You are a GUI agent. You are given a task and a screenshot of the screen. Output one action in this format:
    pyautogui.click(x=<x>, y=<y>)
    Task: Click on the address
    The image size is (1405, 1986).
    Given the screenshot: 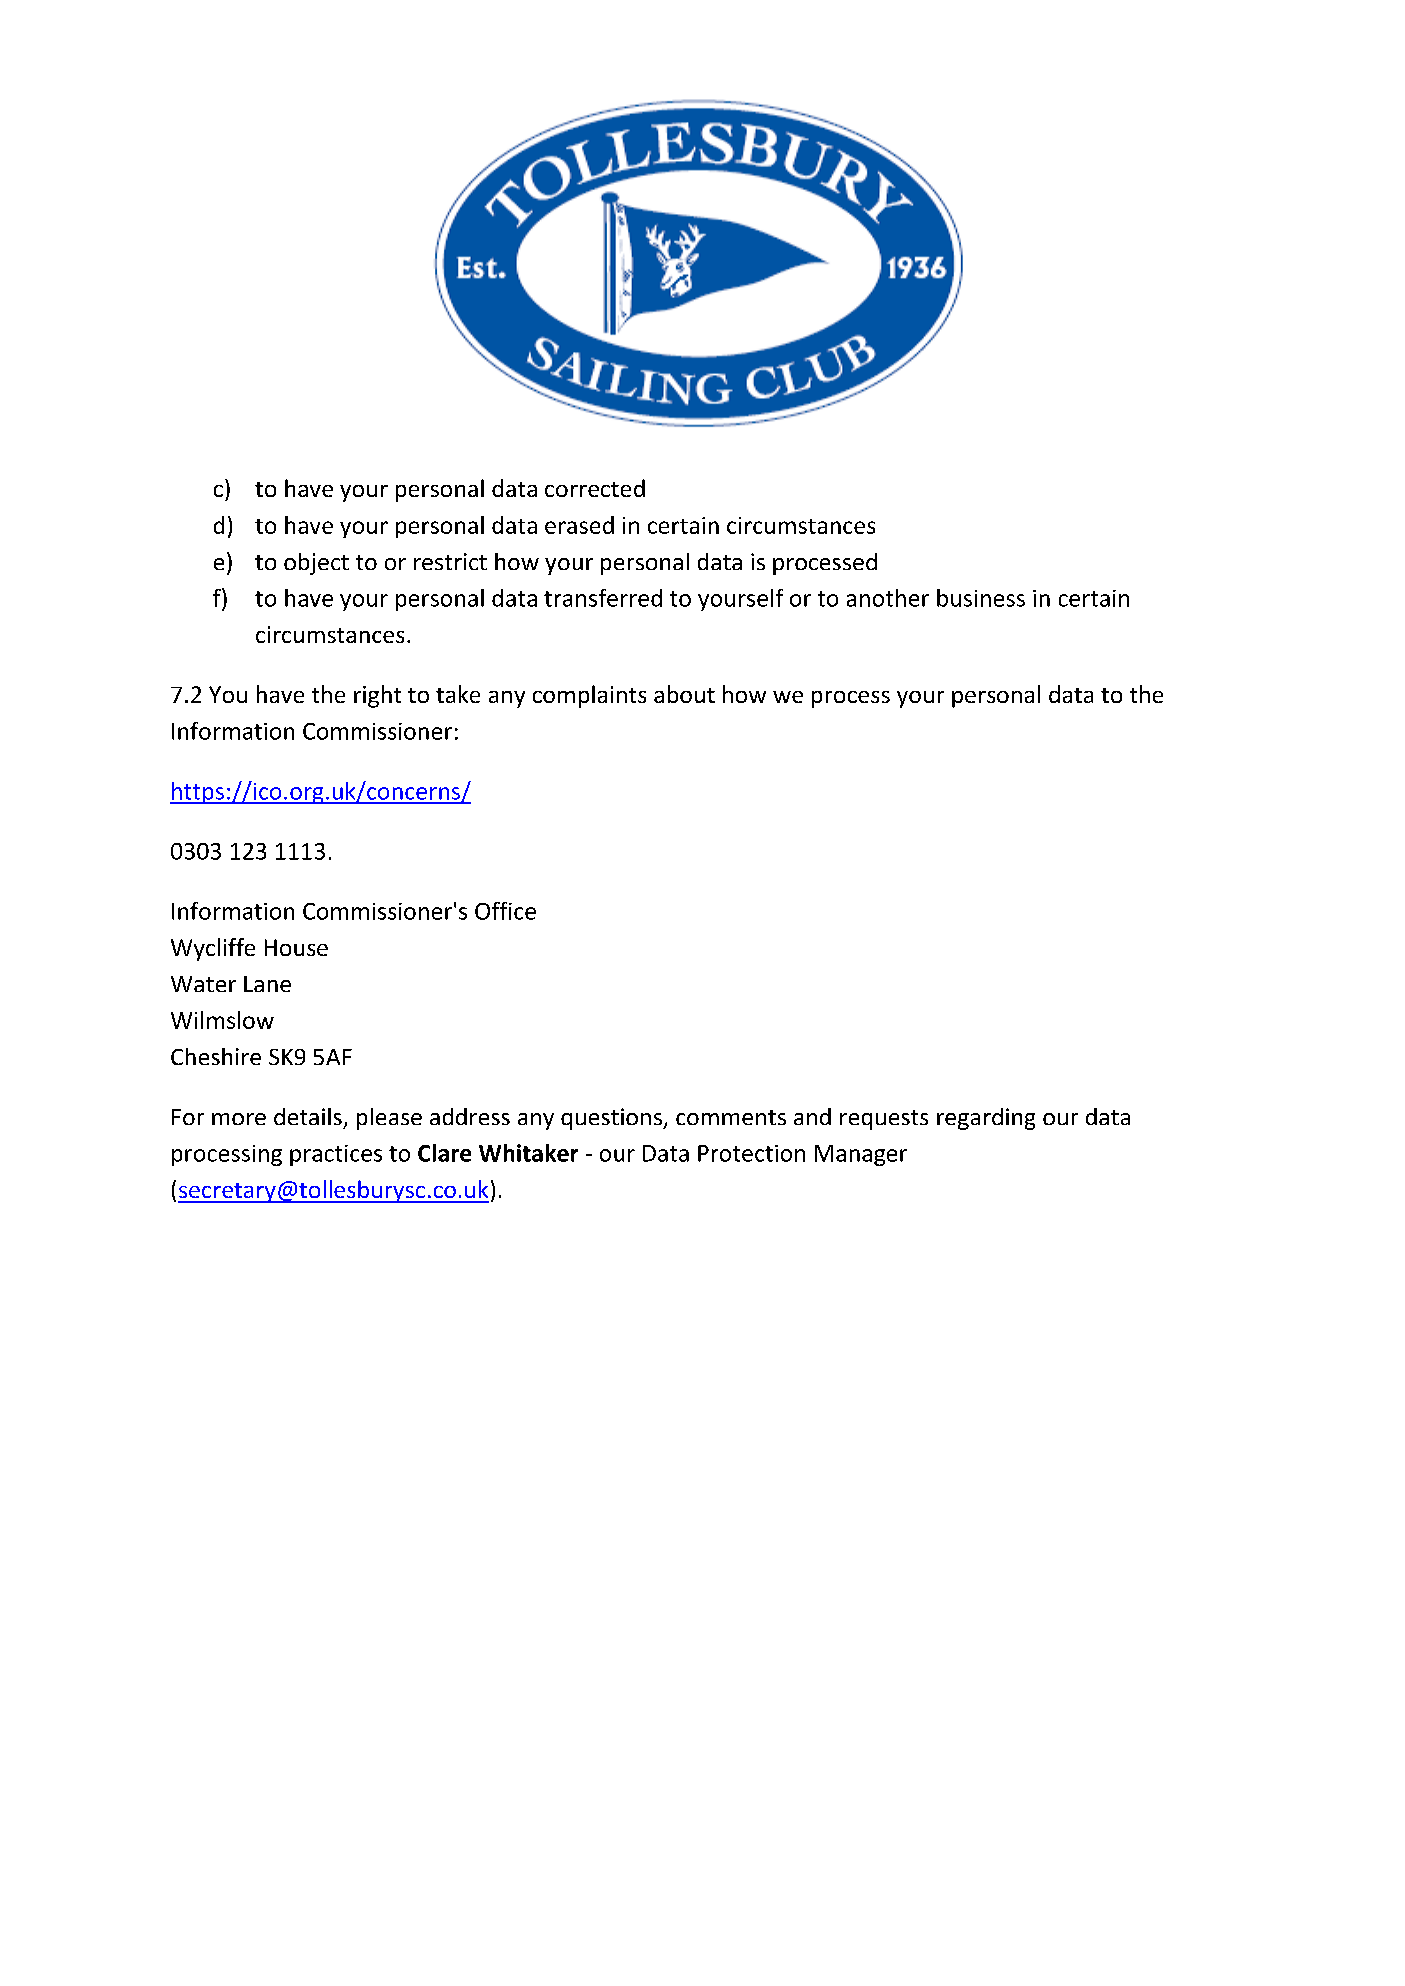 What is the action you would take?
    pyautogui.click(x=470, y=1116)
